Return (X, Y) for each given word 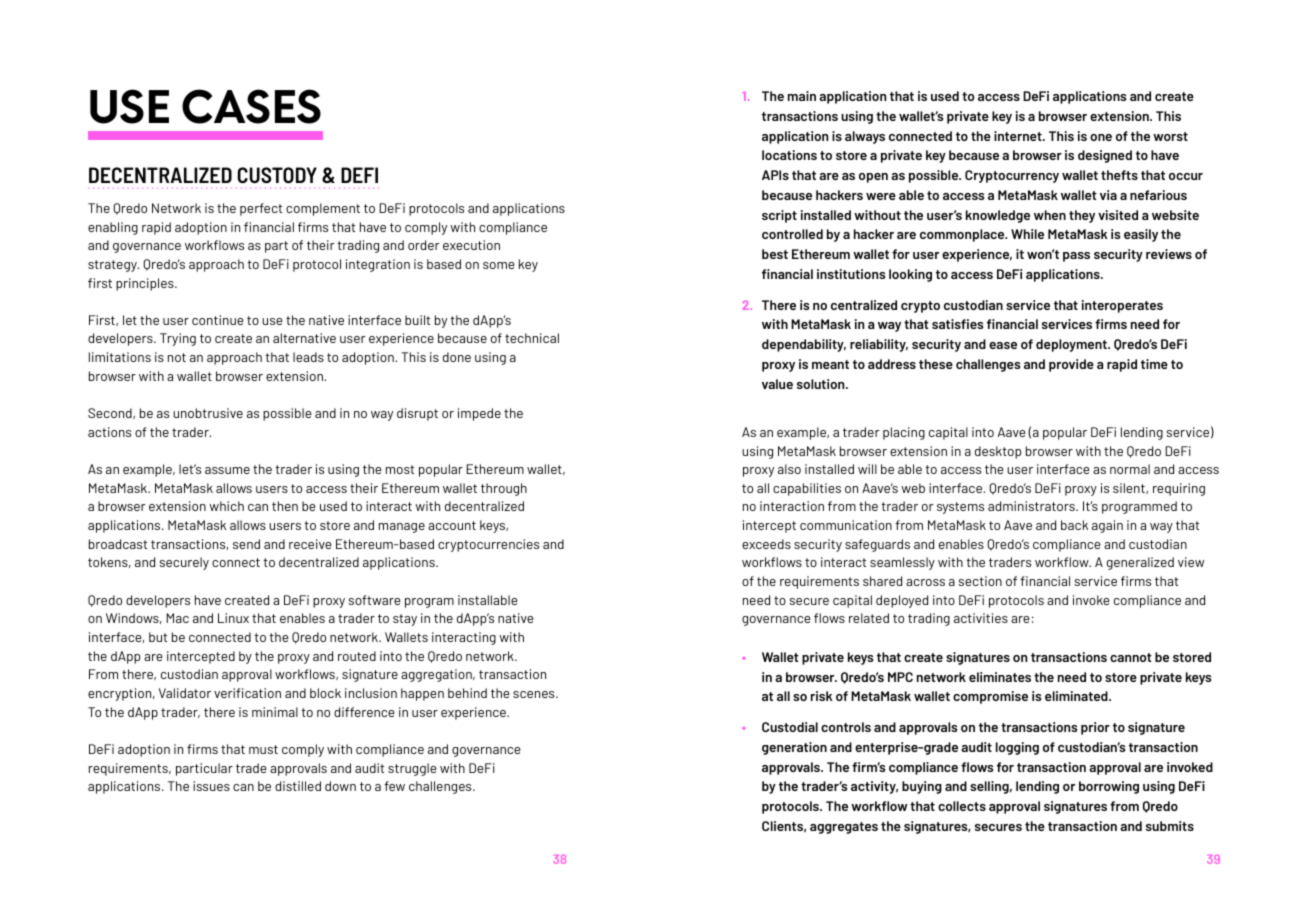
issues (211, 786)
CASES (251, 106)
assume (227, 470)
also (789, 469)
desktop (998, 452)
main (802, 96)
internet (1019, 136)
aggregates (844, 828)
